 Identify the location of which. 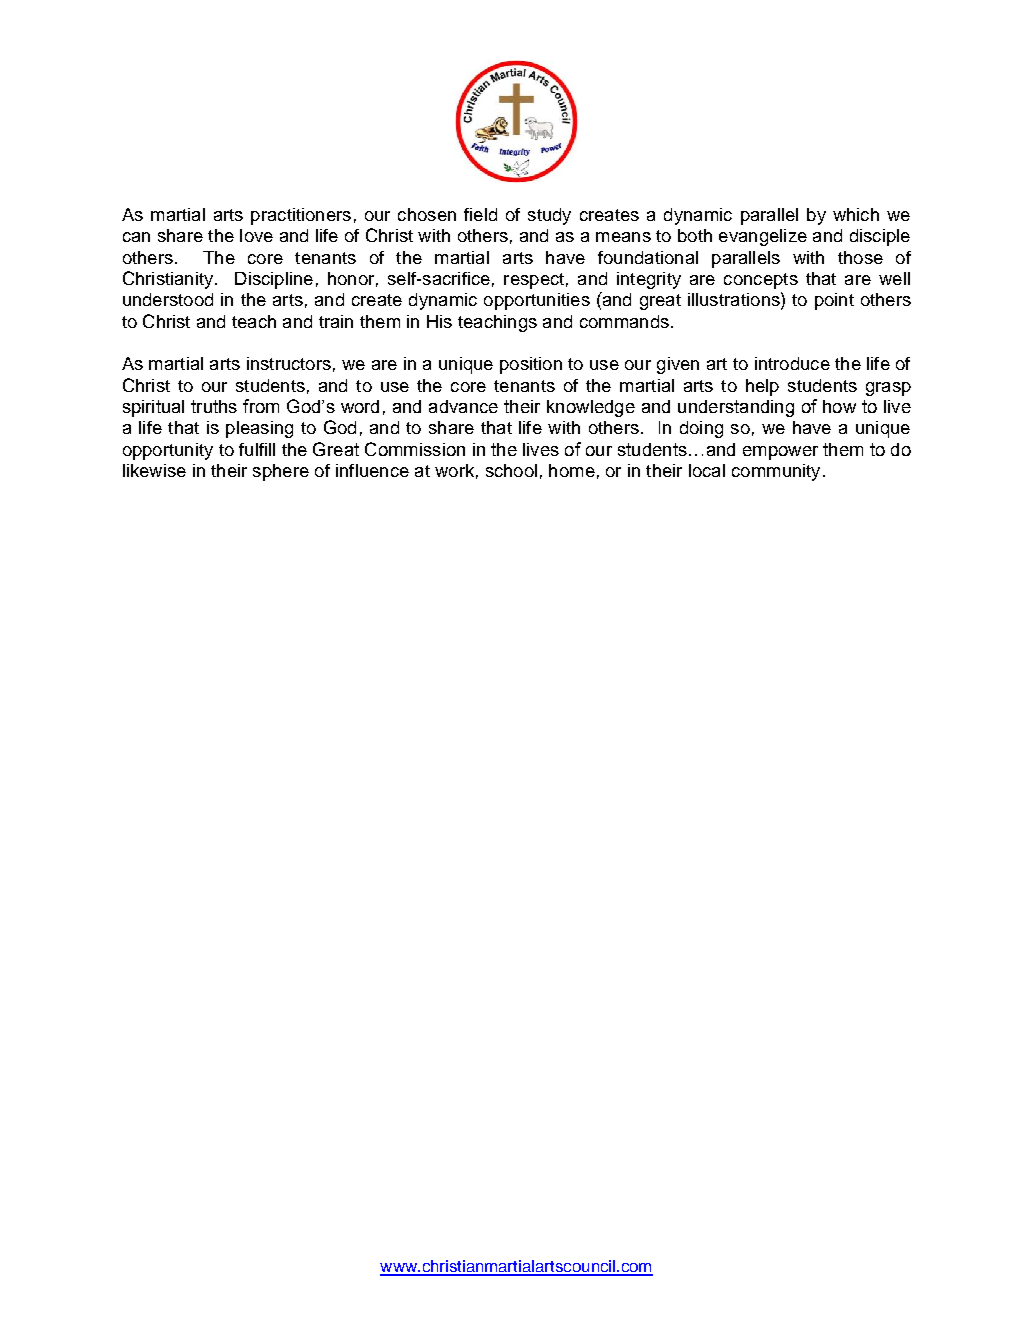
(856, 214).
